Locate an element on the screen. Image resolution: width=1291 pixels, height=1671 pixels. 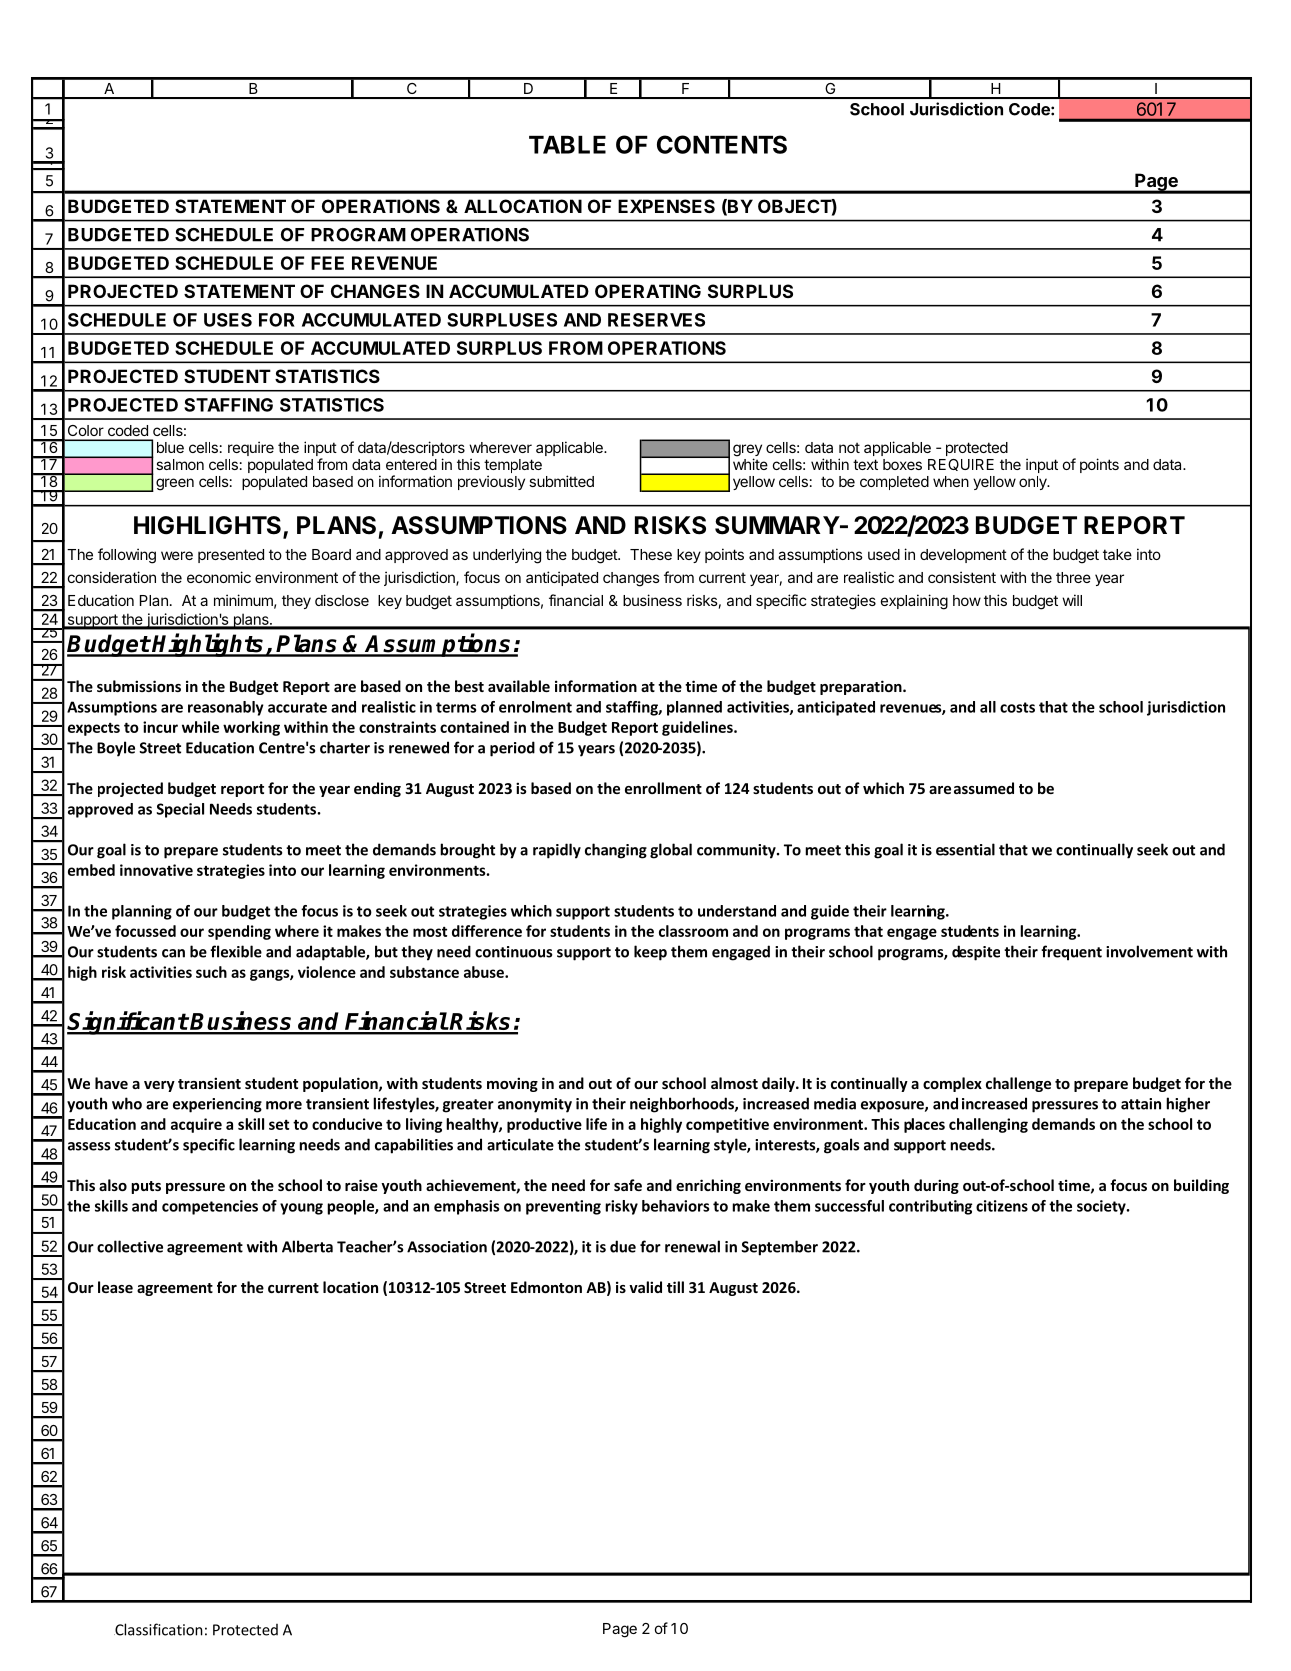
FEE is located at coordinates (327, 263).
